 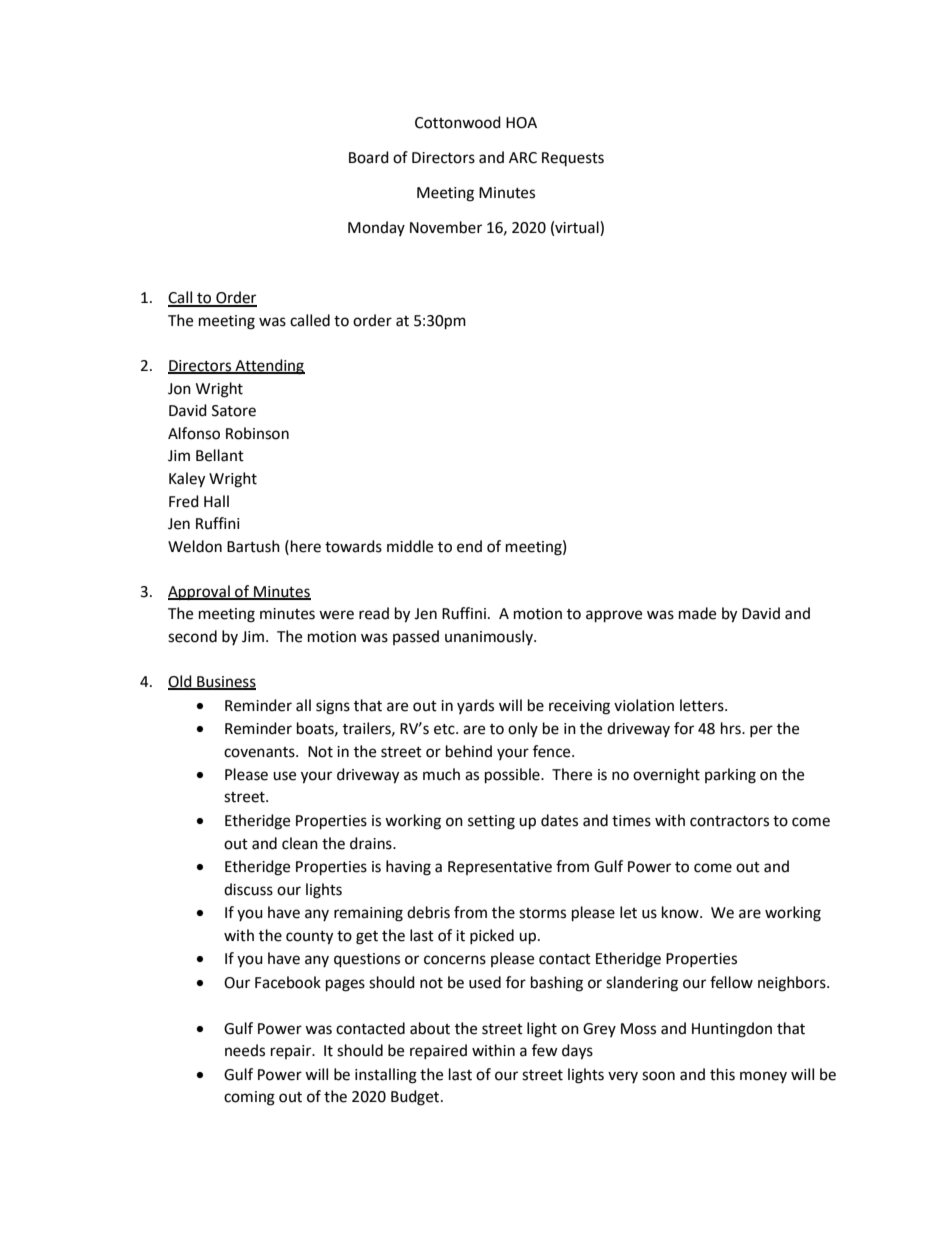 What do you see at coordinates (225, 683) in the document?
I see `Business` at bounding box center [225, 683].
